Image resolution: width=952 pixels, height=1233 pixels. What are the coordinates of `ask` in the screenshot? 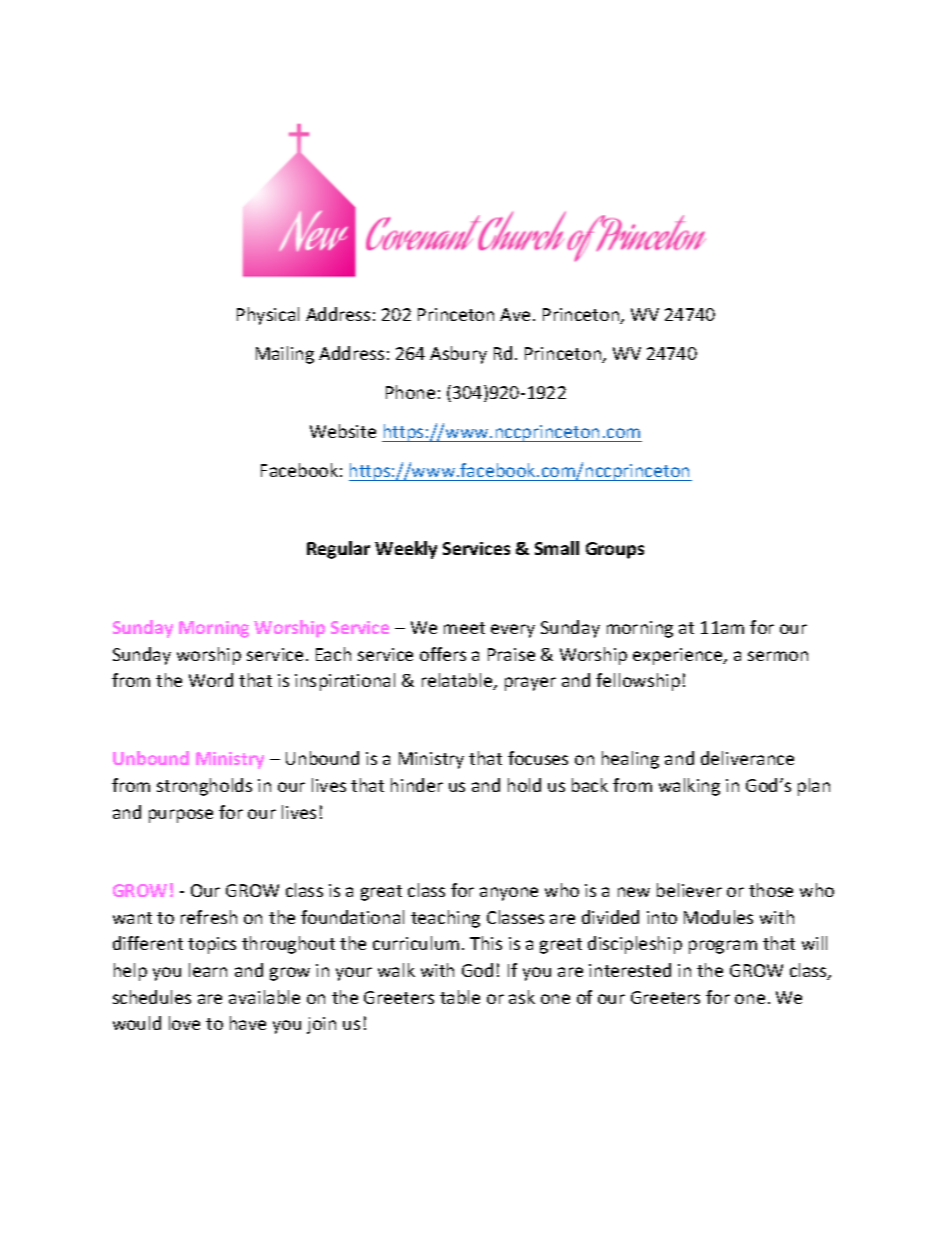 It's located at (522, 997).
